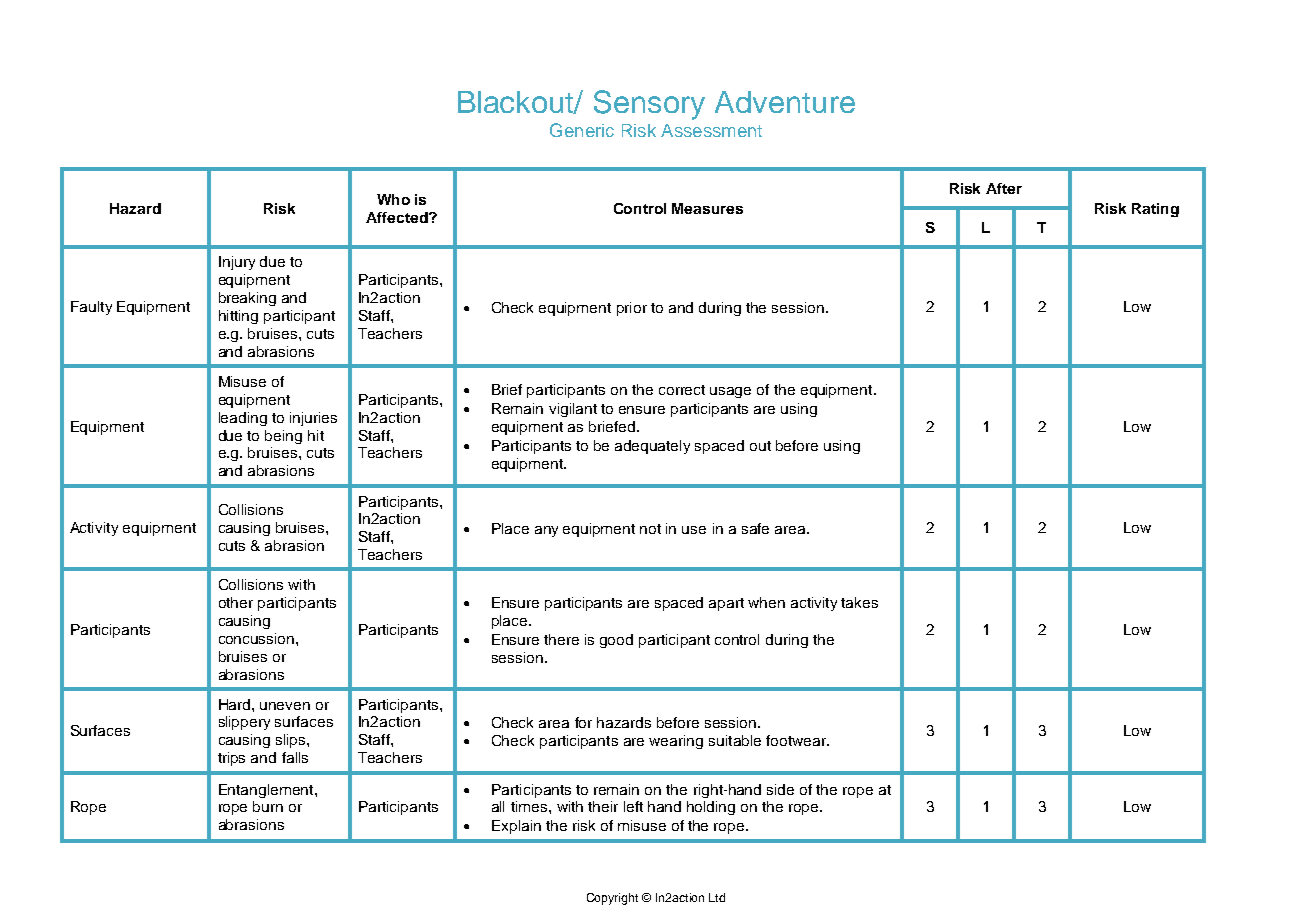 The width and height of the page is (1308, 924). What do you see at coordinates (573, 410) in the page?
I see `vigilant` at bounding box center [573, 410].
